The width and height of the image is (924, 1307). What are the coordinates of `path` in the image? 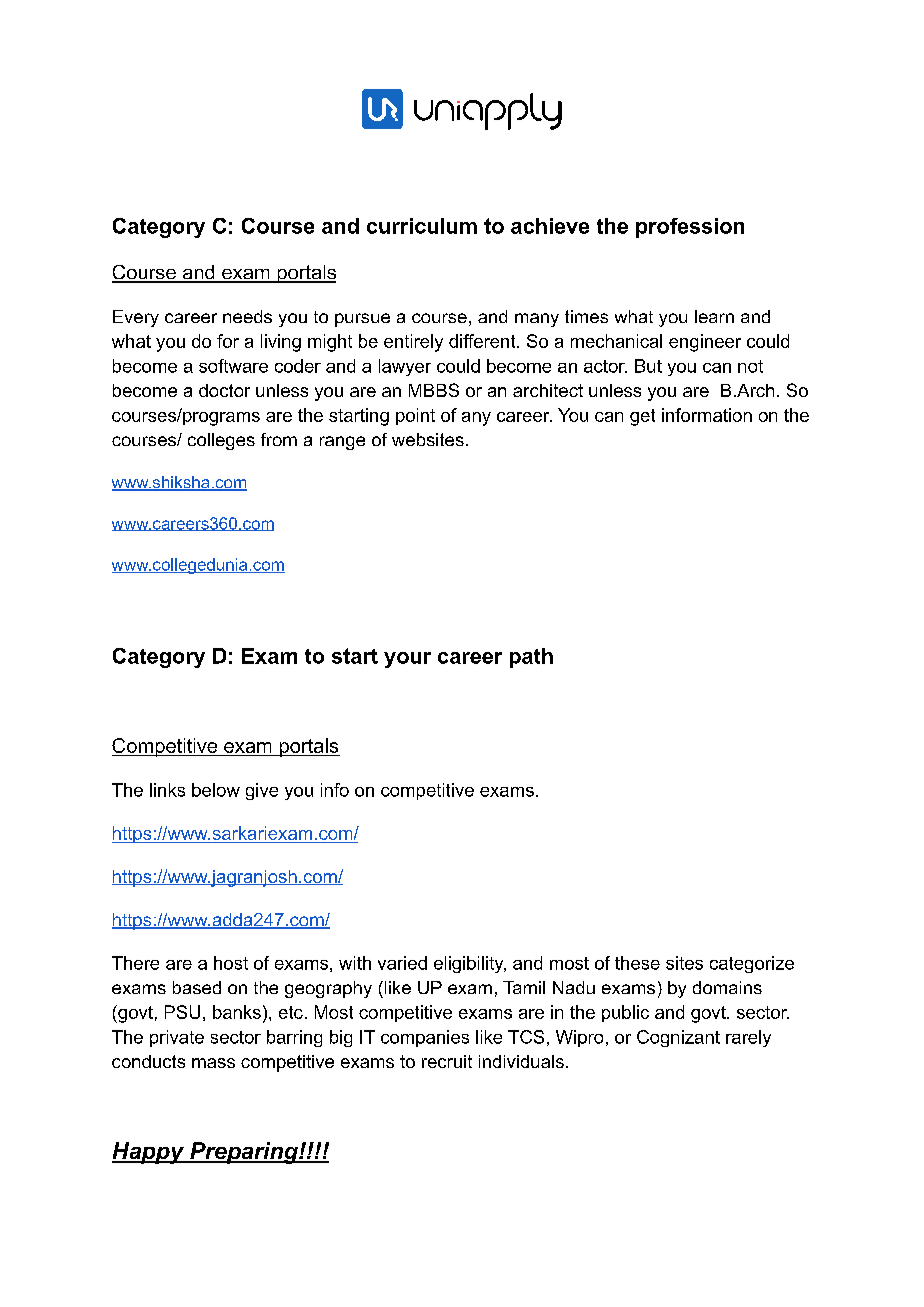 It's located at (531, 658).
